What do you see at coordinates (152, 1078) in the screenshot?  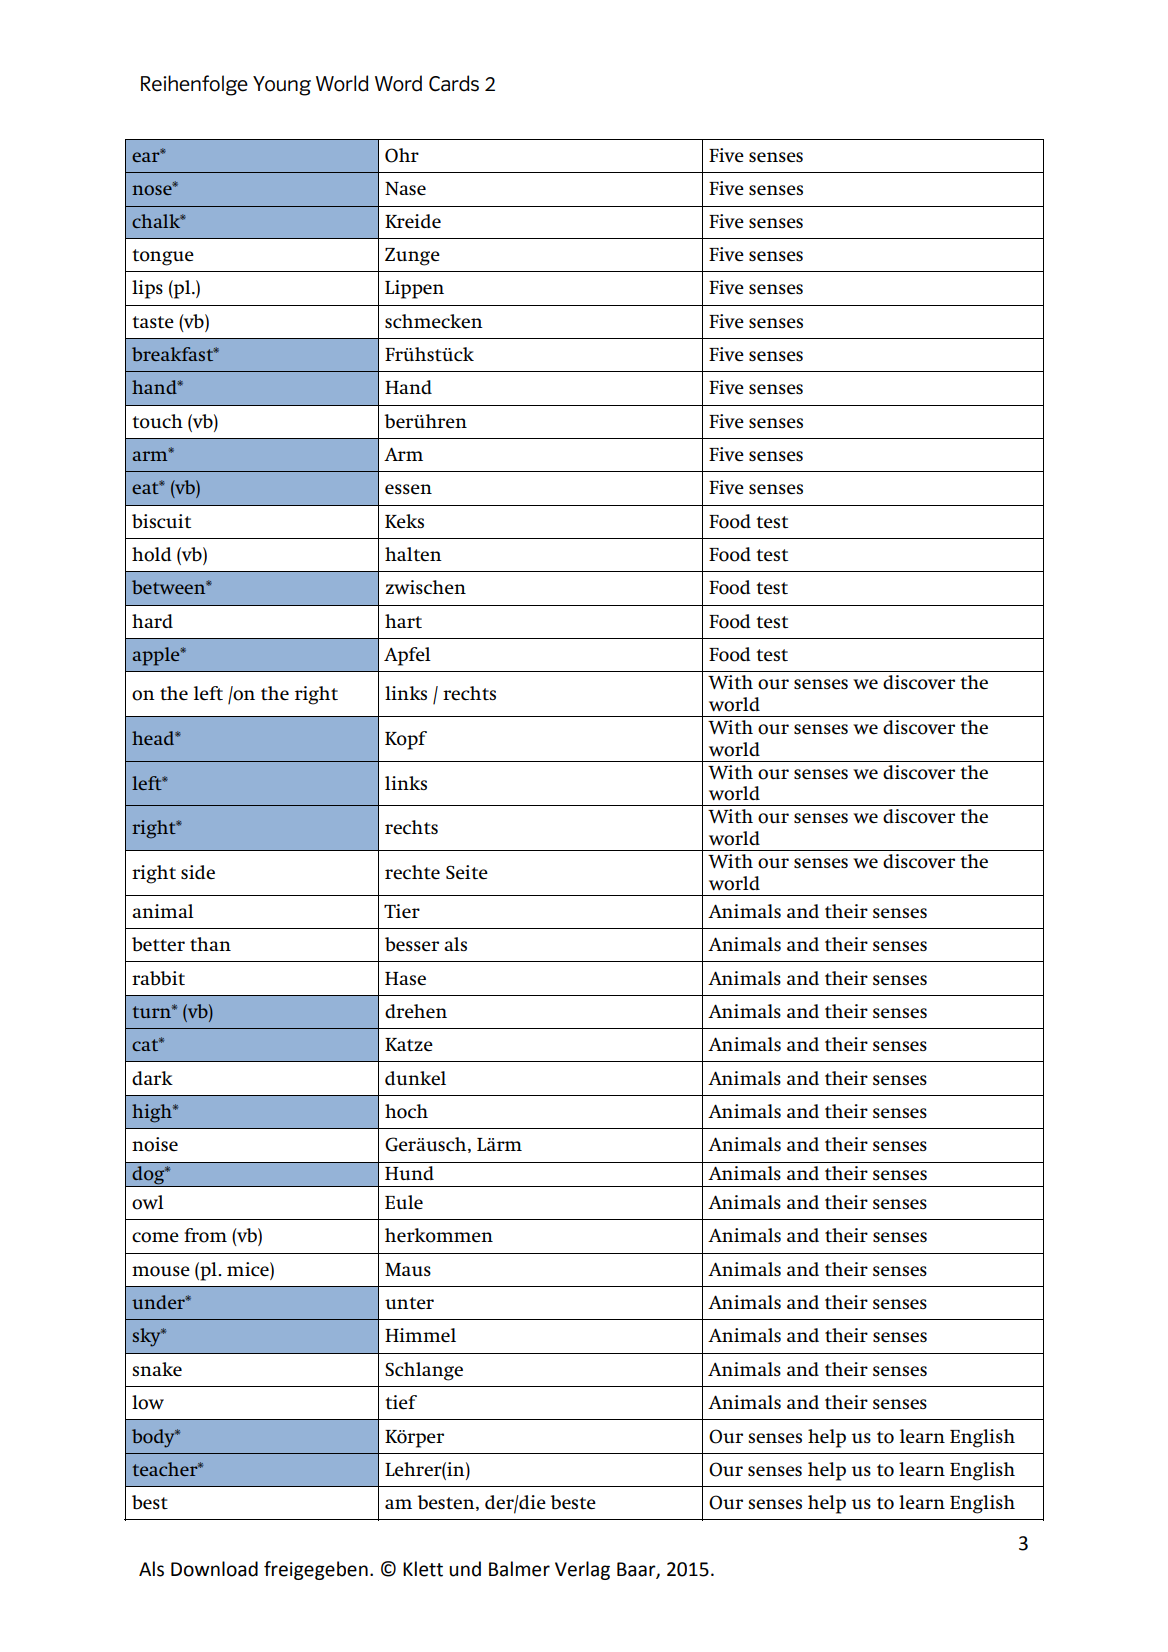 I see `dark` at bounding box center [152, 1078].
